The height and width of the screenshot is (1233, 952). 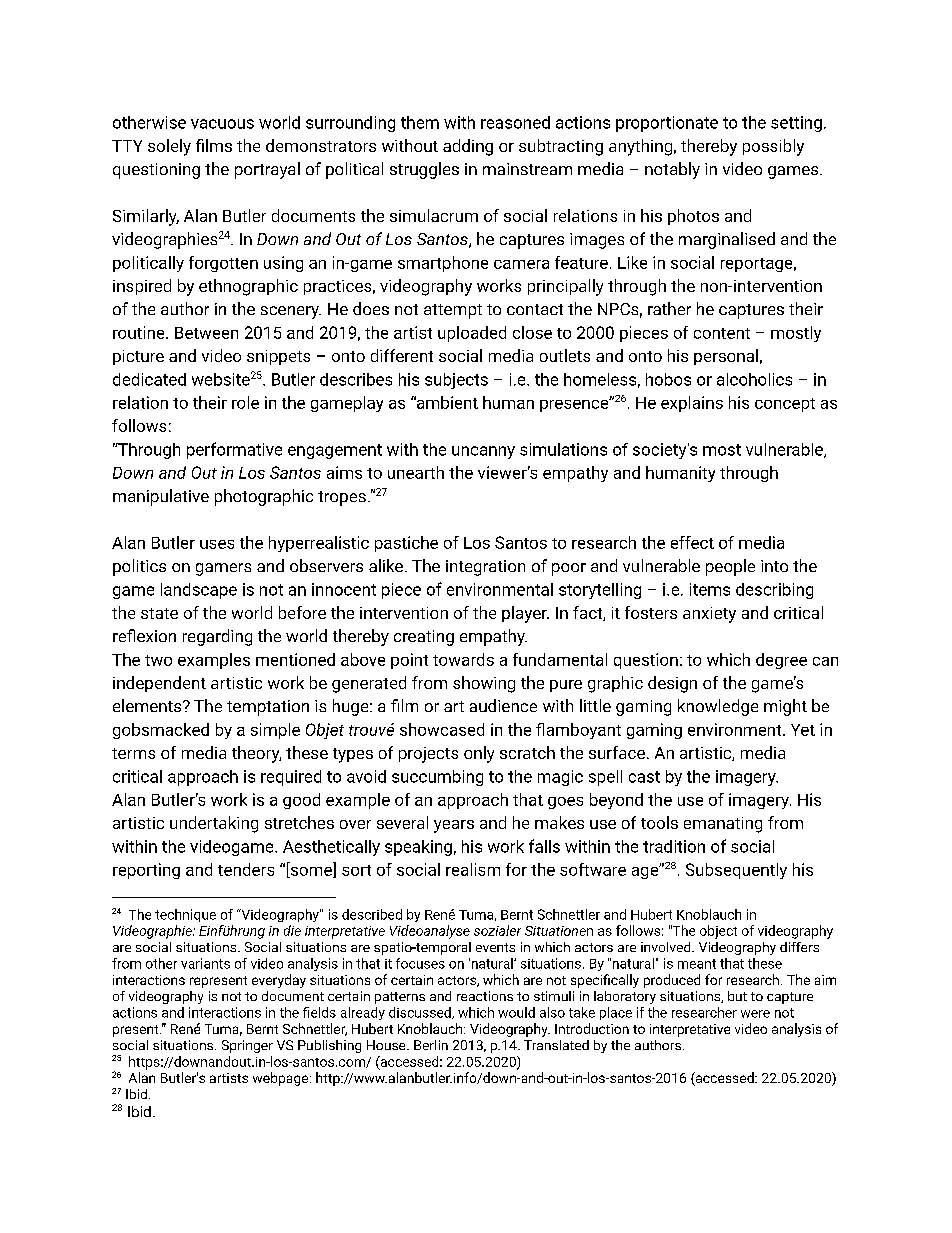 I want to click on explains, so click(x=692, y=404).
